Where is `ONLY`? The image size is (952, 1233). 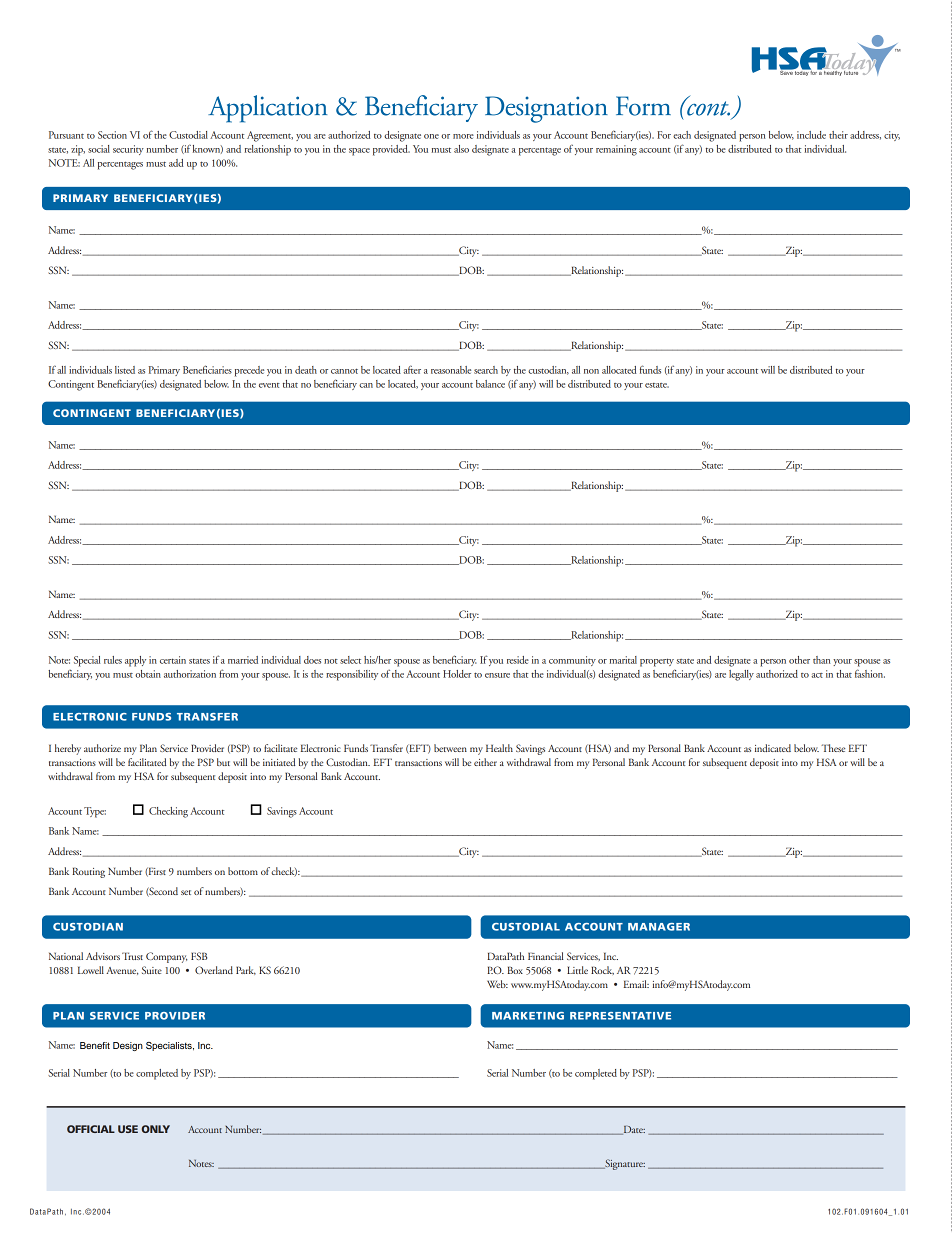 ONLY is located at coordinates (156, 1129).
